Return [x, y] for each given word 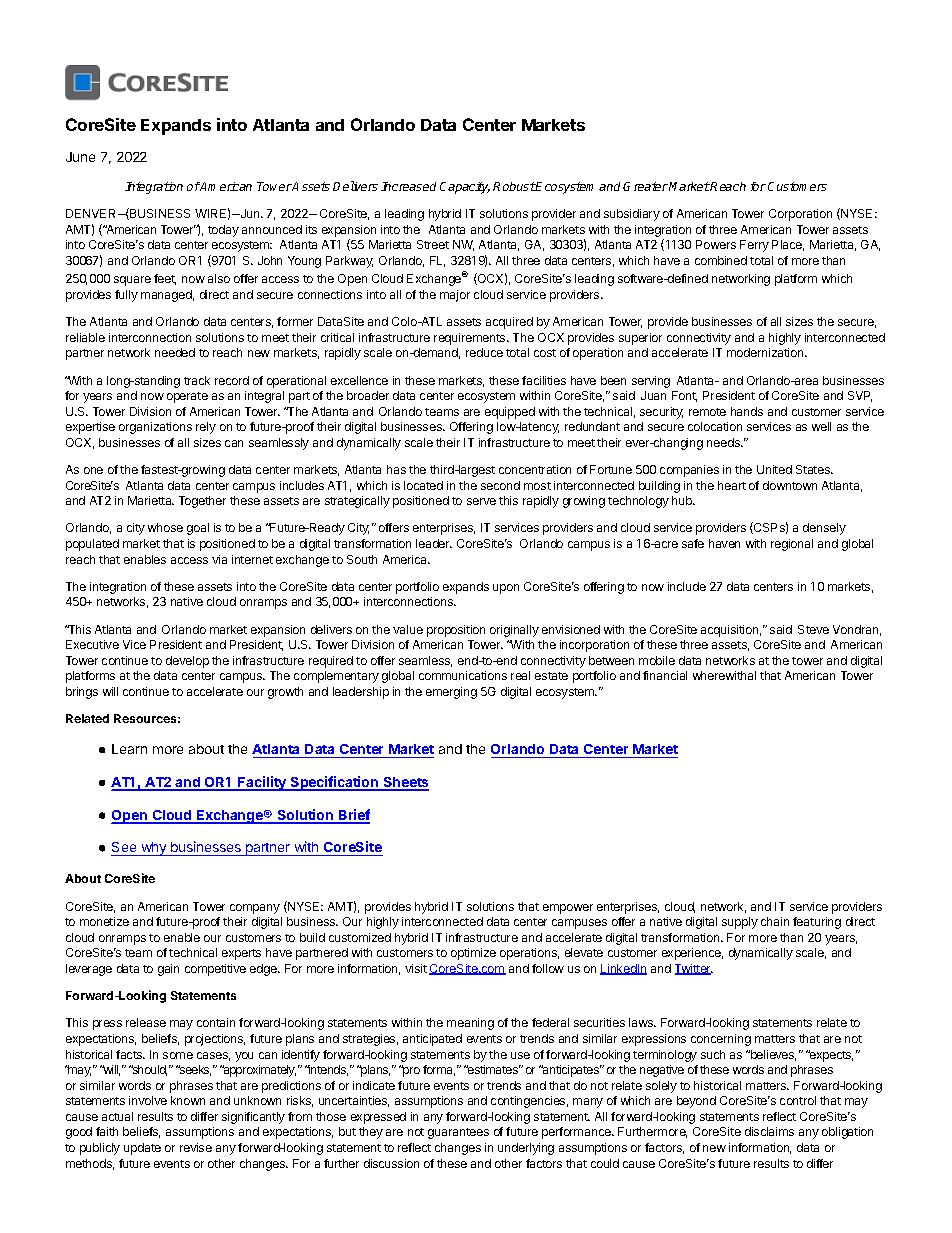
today [223, 231]
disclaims [769, 1131]
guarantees [458, 1133]
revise [196, 1147]
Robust [514, 186]
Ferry [754, 246]
